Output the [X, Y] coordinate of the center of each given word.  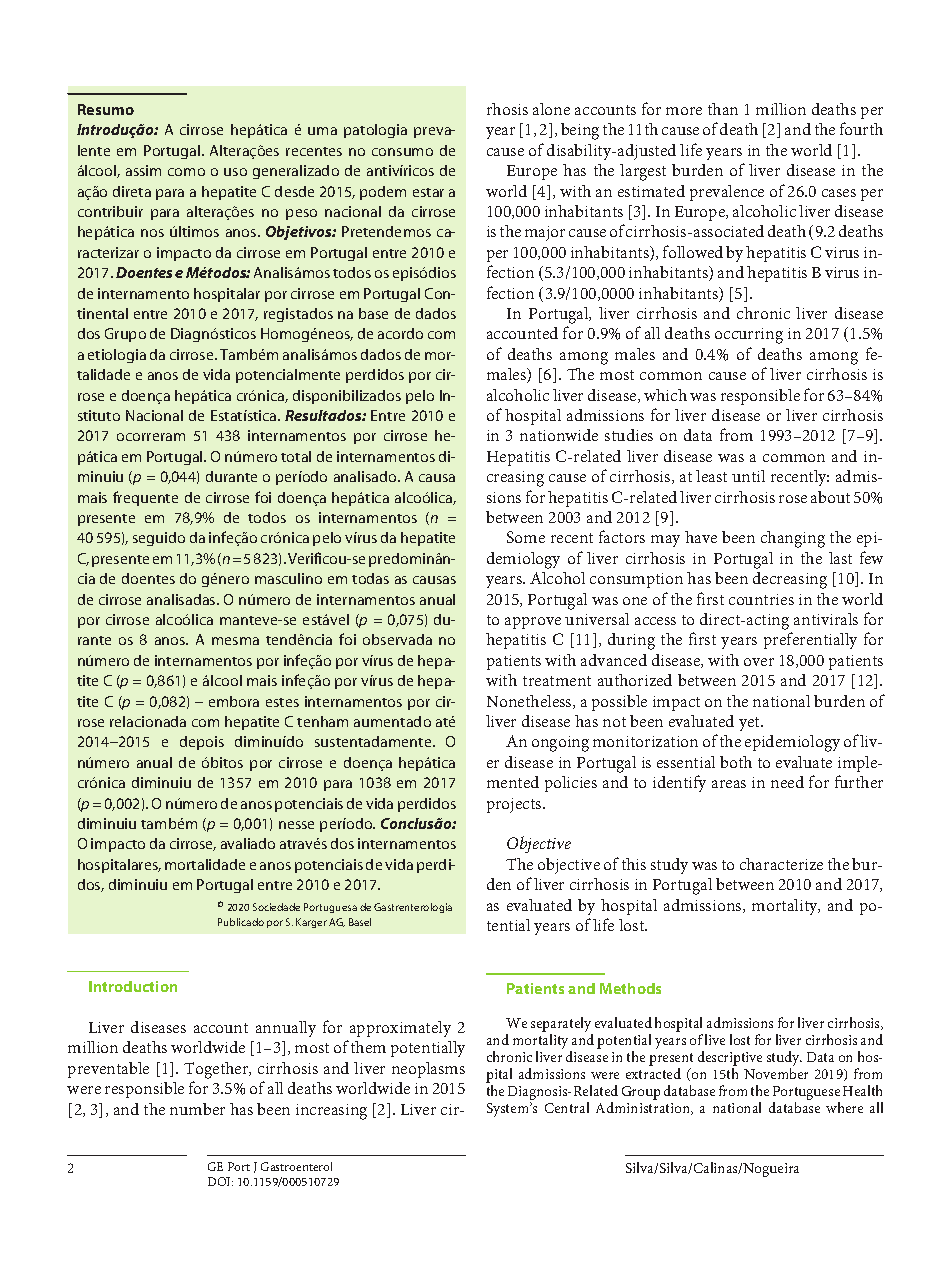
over [759, 662]
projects [515, 805]
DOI [220, 1181]
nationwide [559, 435]
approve [533, 623]
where [844, 1107]
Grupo [125, 335]
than [723, 109]
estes [282, 702]
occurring [749, 336]
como [186, 172]
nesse [296, 825]
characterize [781, 864]
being [580, 131]
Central [567, 1107]
